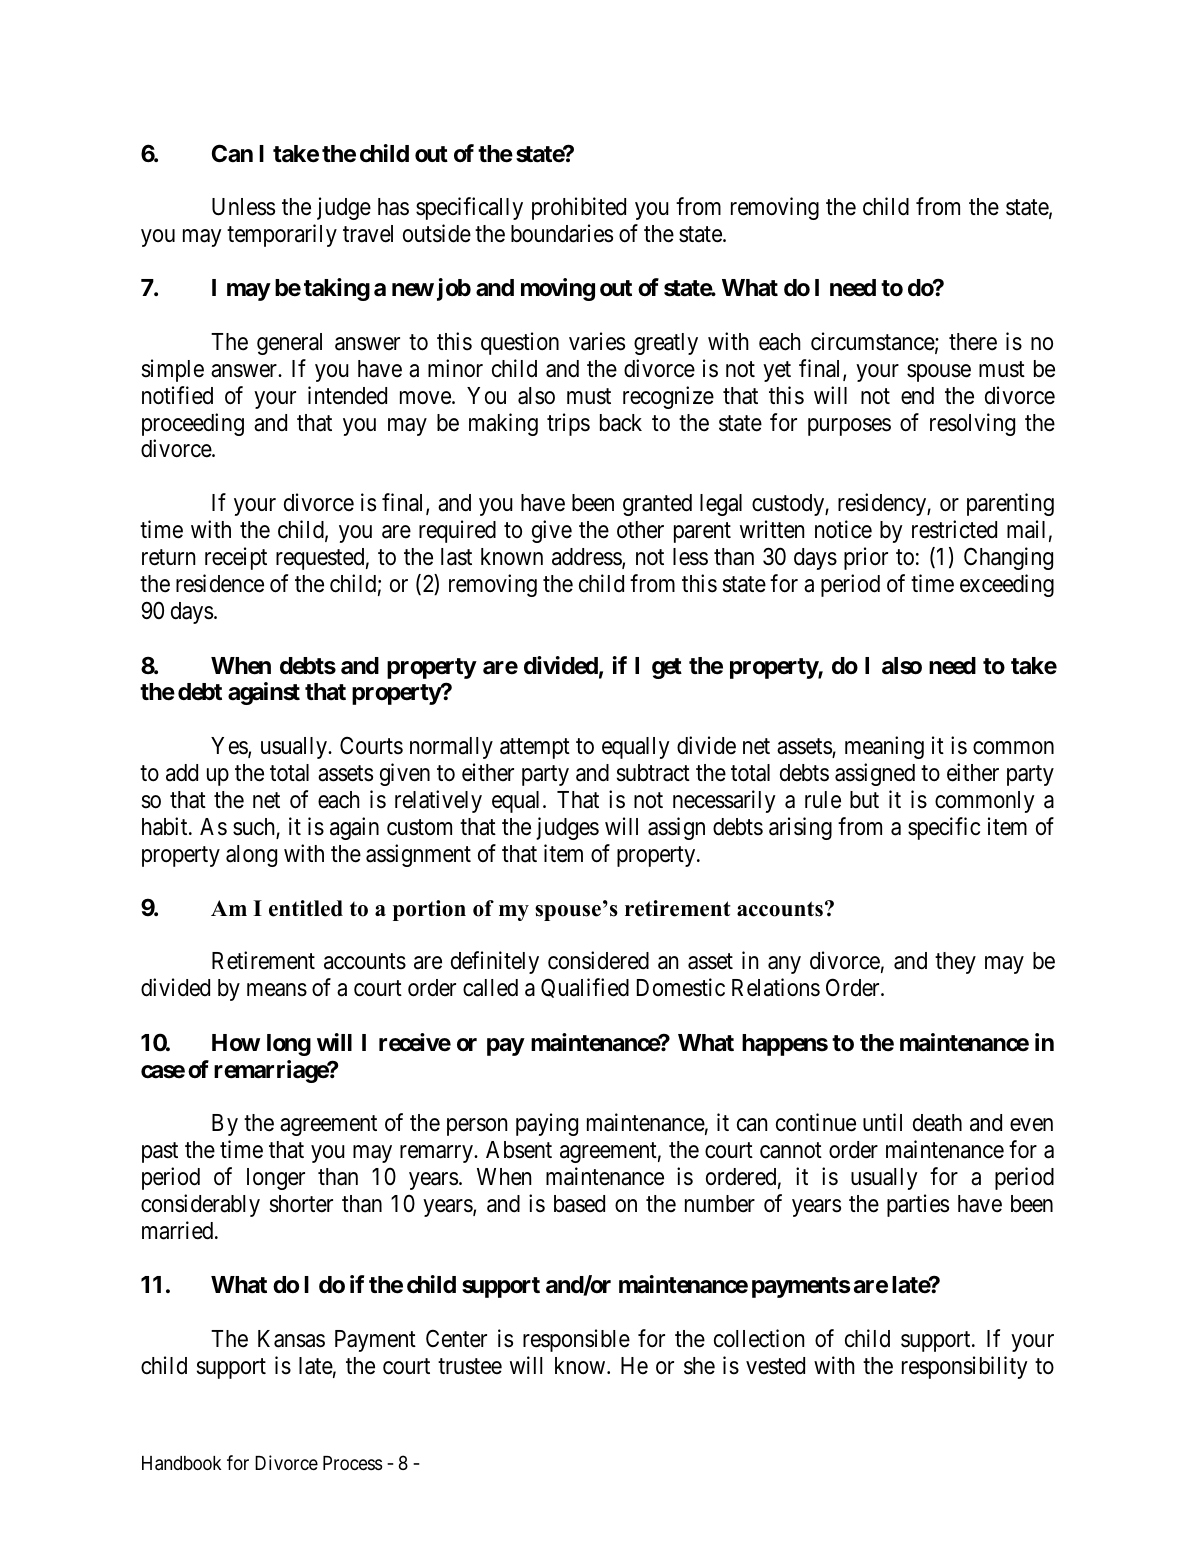  Describe the element at coordinates (562, 233) in the document. I see `boundaries` at that location.
